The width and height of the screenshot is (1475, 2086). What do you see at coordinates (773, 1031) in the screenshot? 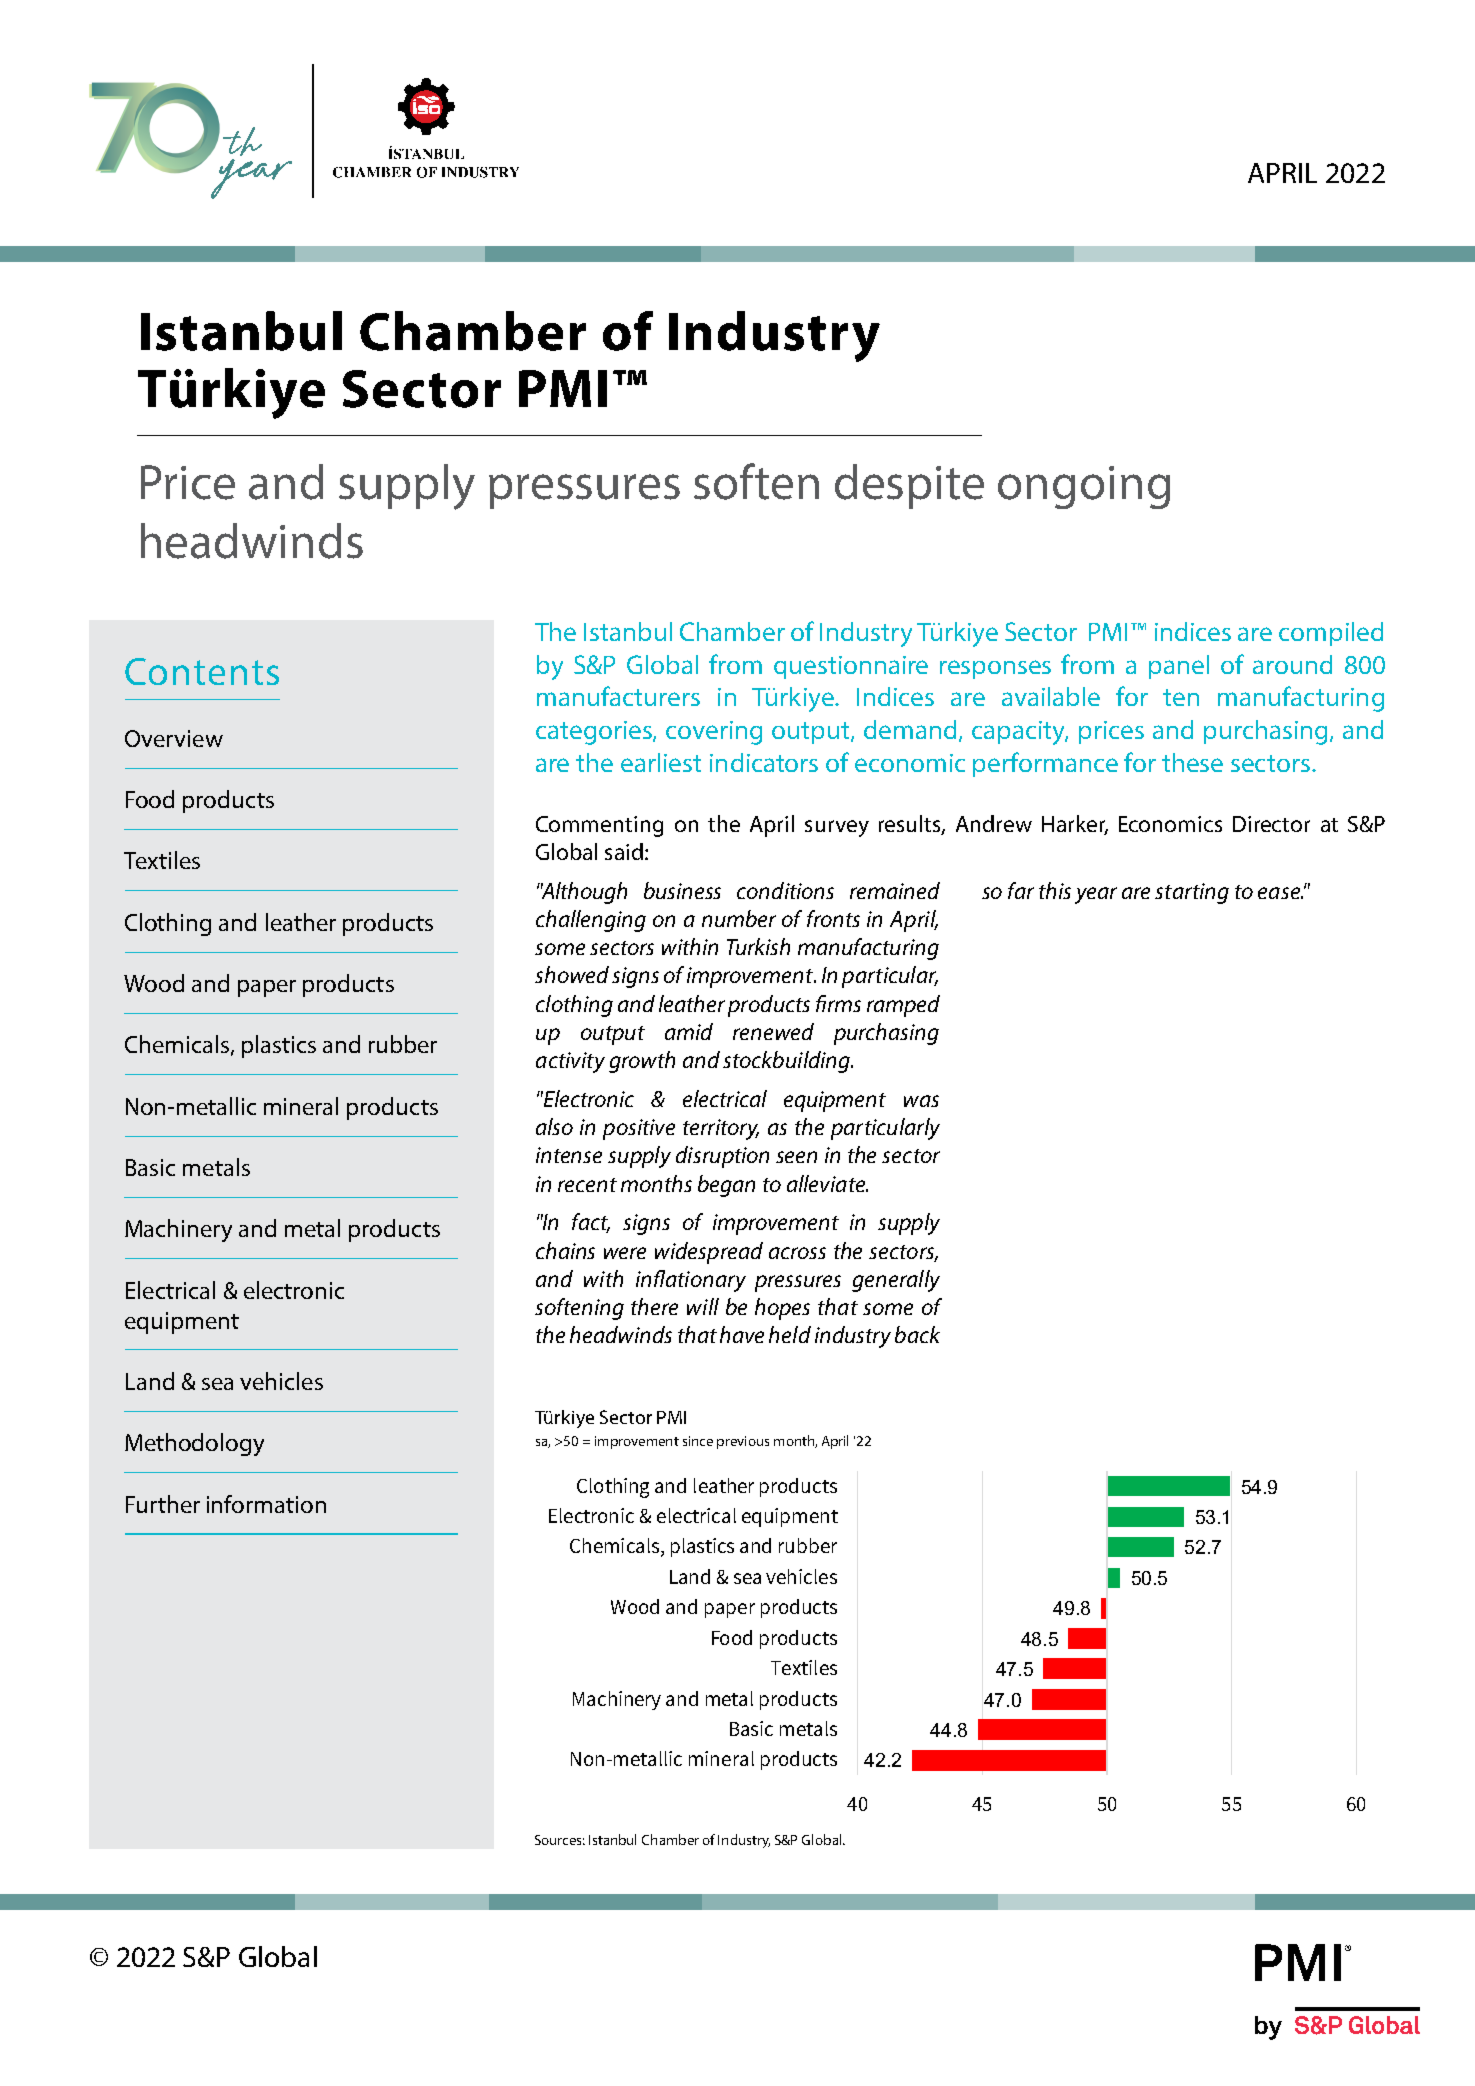
I see `renewed` at bounding box center [773, 1031].
